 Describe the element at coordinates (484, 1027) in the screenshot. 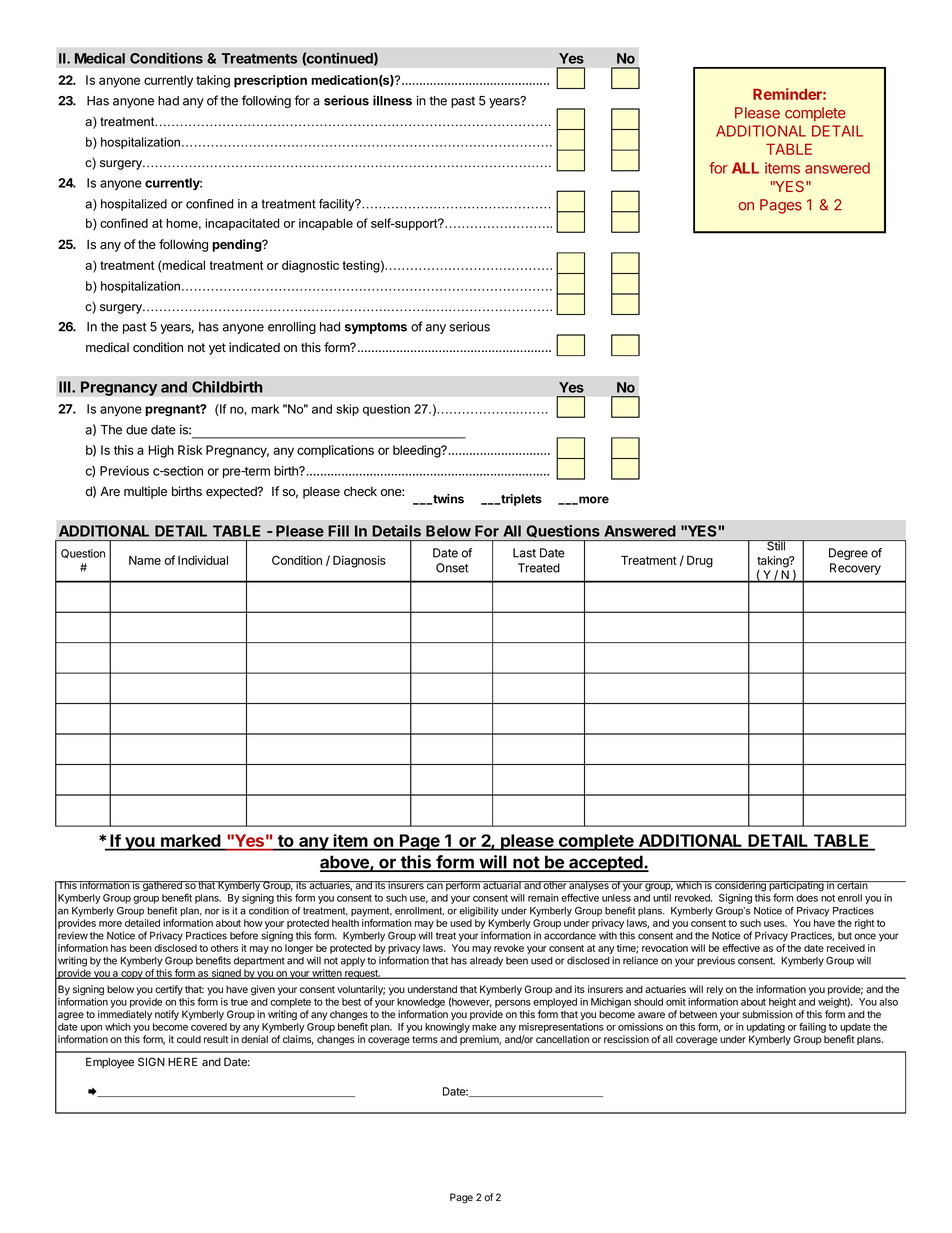

I see `make` at that location.
